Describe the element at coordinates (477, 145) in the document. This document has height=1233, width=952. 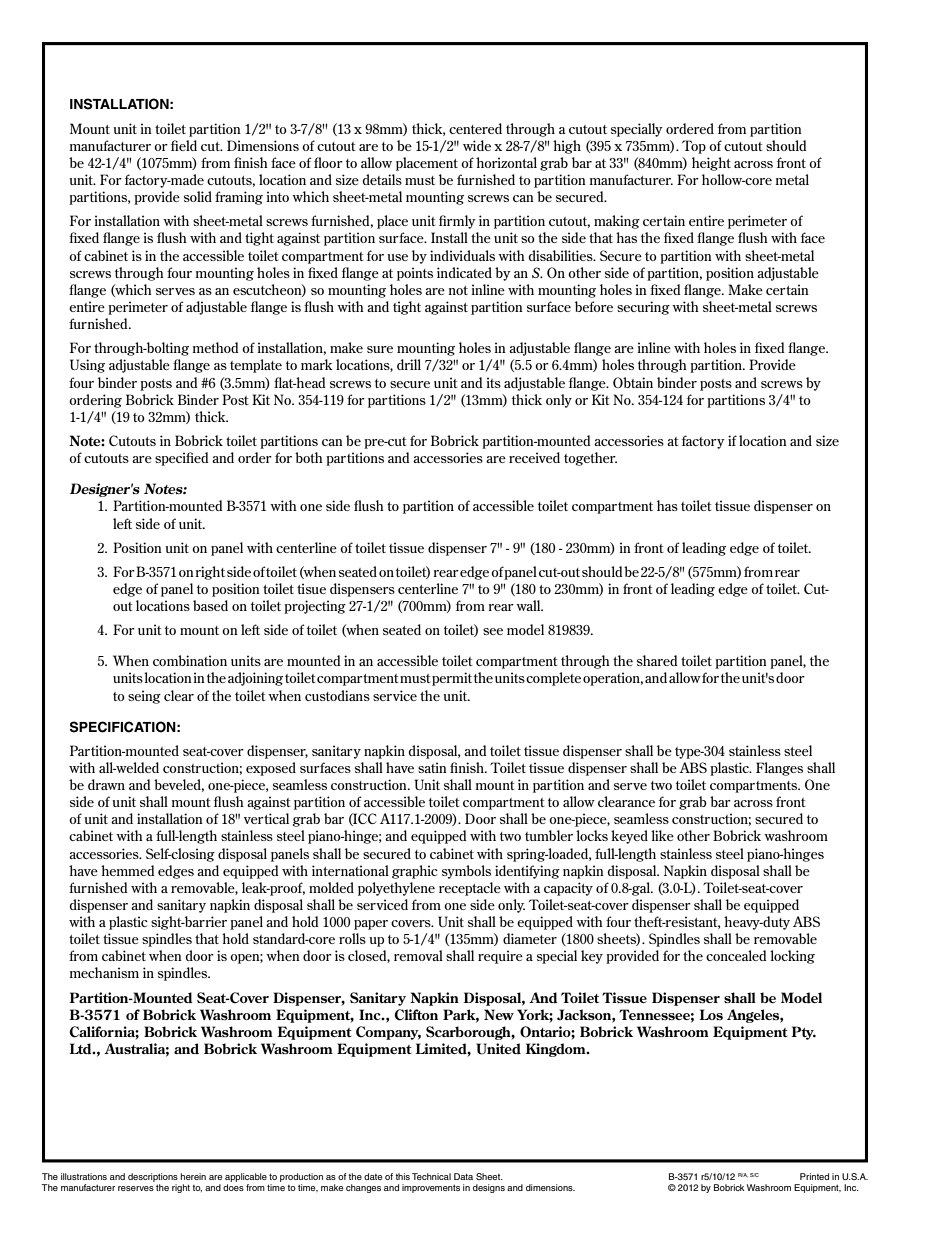
I see `wide` at that location.
